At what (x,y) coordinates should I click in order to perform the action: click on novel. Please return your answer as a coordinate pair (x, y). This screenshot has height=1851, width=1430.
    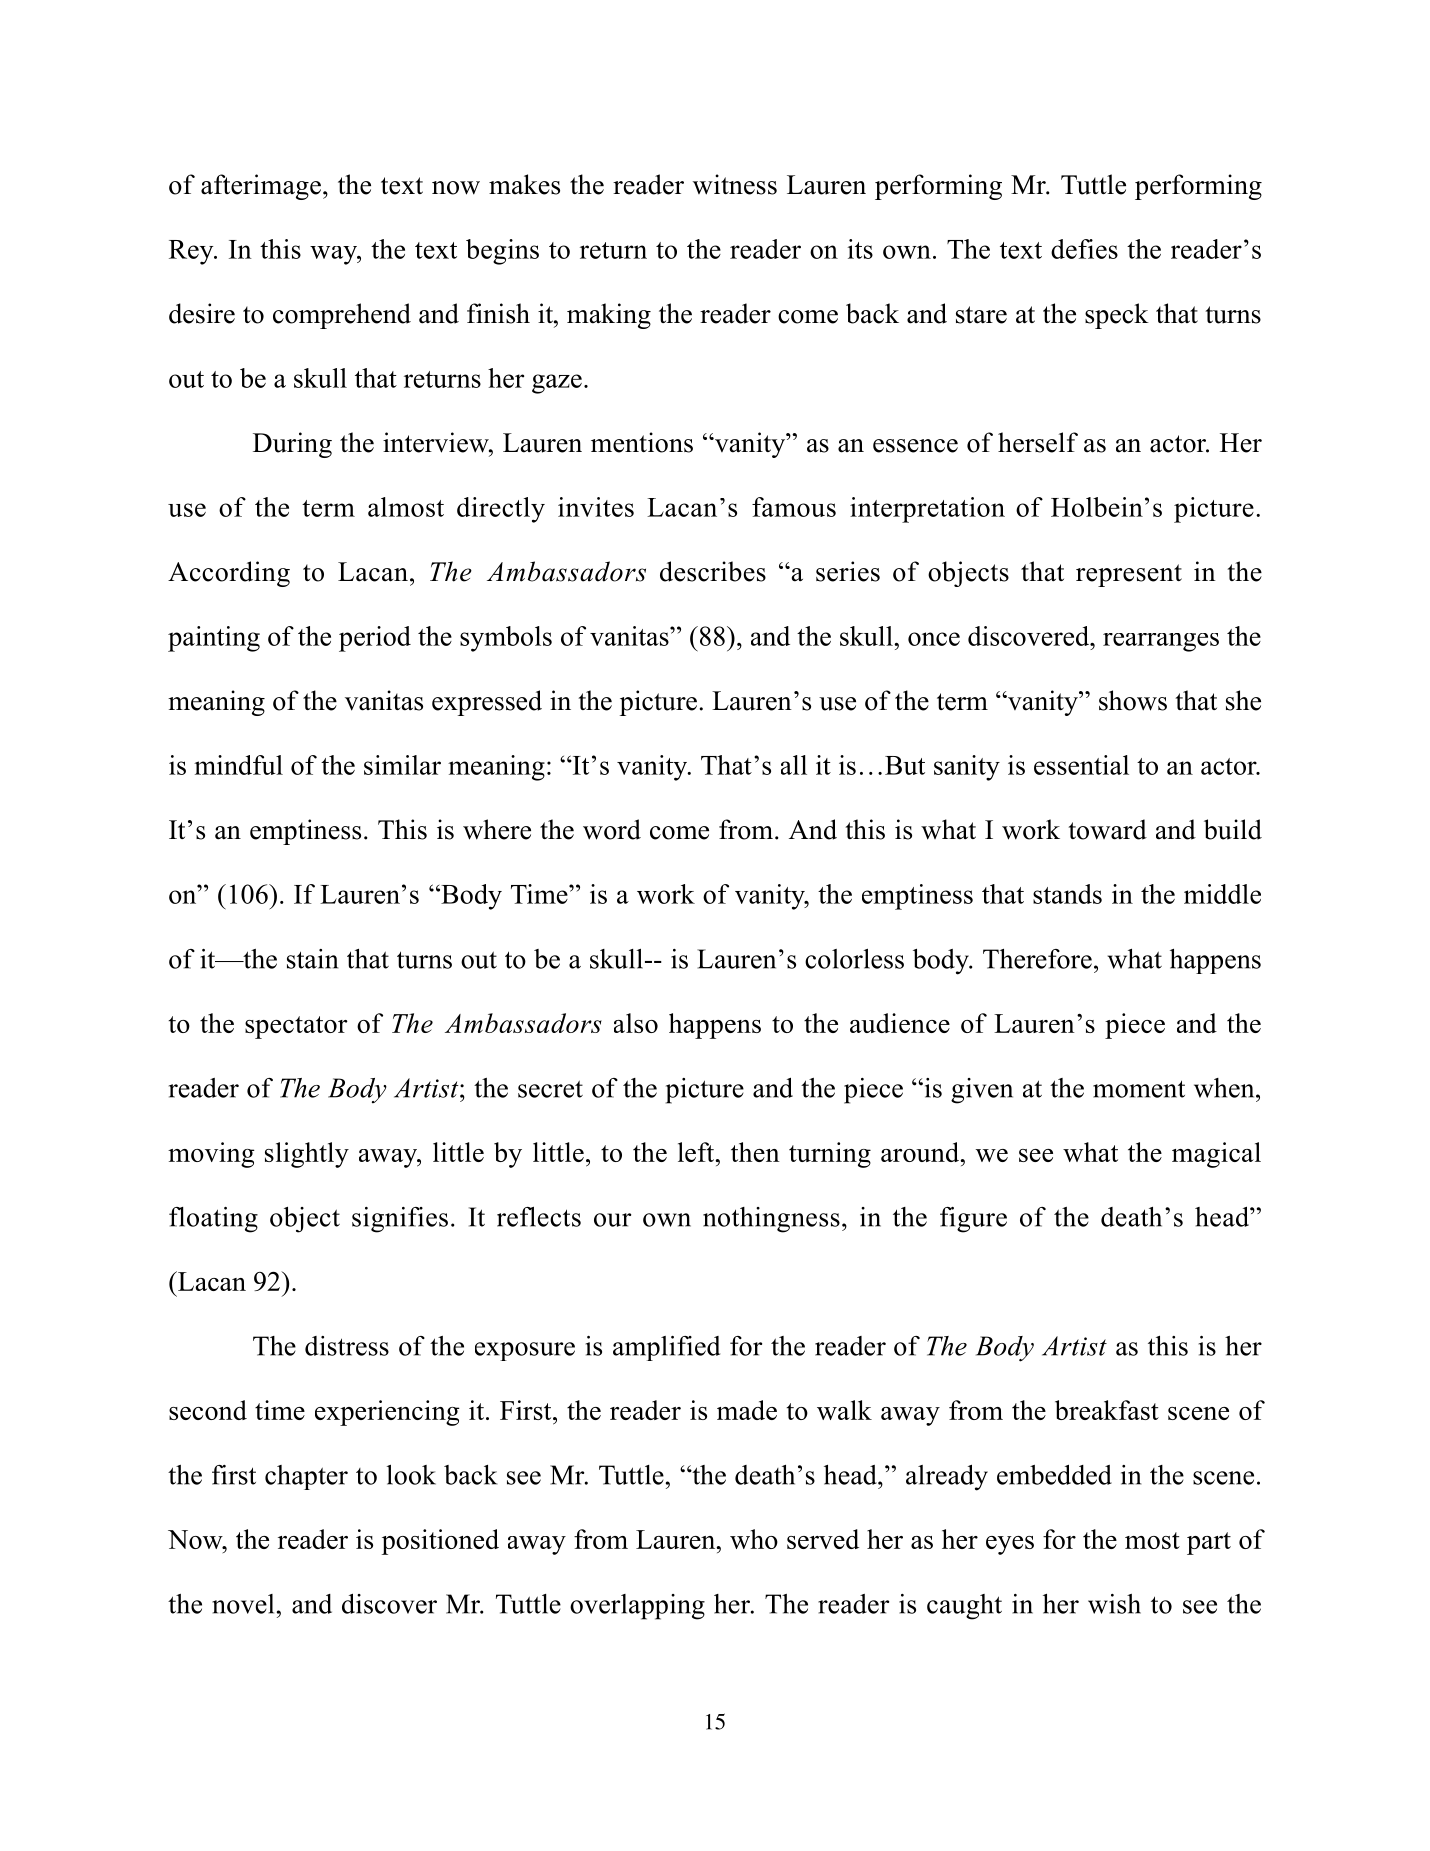
    Looking at the image, I should click on (243, 1604).
